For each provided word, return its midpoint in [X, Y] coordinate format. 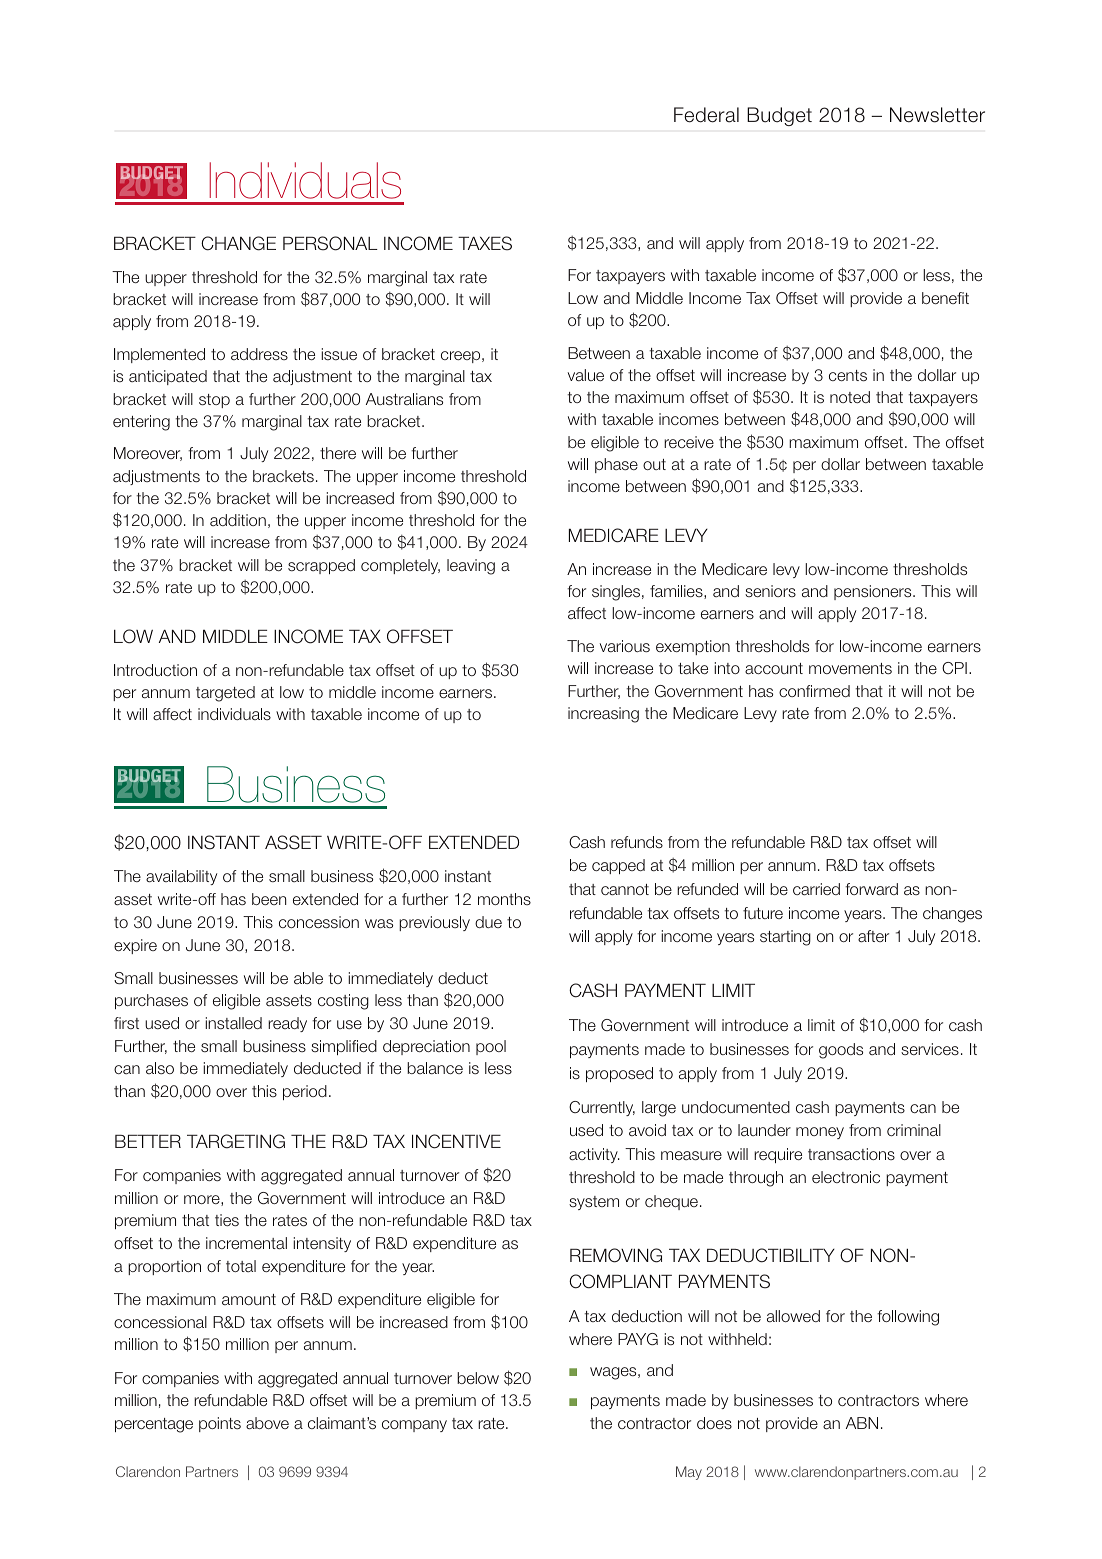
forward [871, 889]
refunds [637, 842]
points [220, 1424]
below [478, 1378]
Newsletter [937, 115]
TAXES [485, 243]
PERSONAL [330, 243]
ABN [862, 1423]
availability [181, 877]
